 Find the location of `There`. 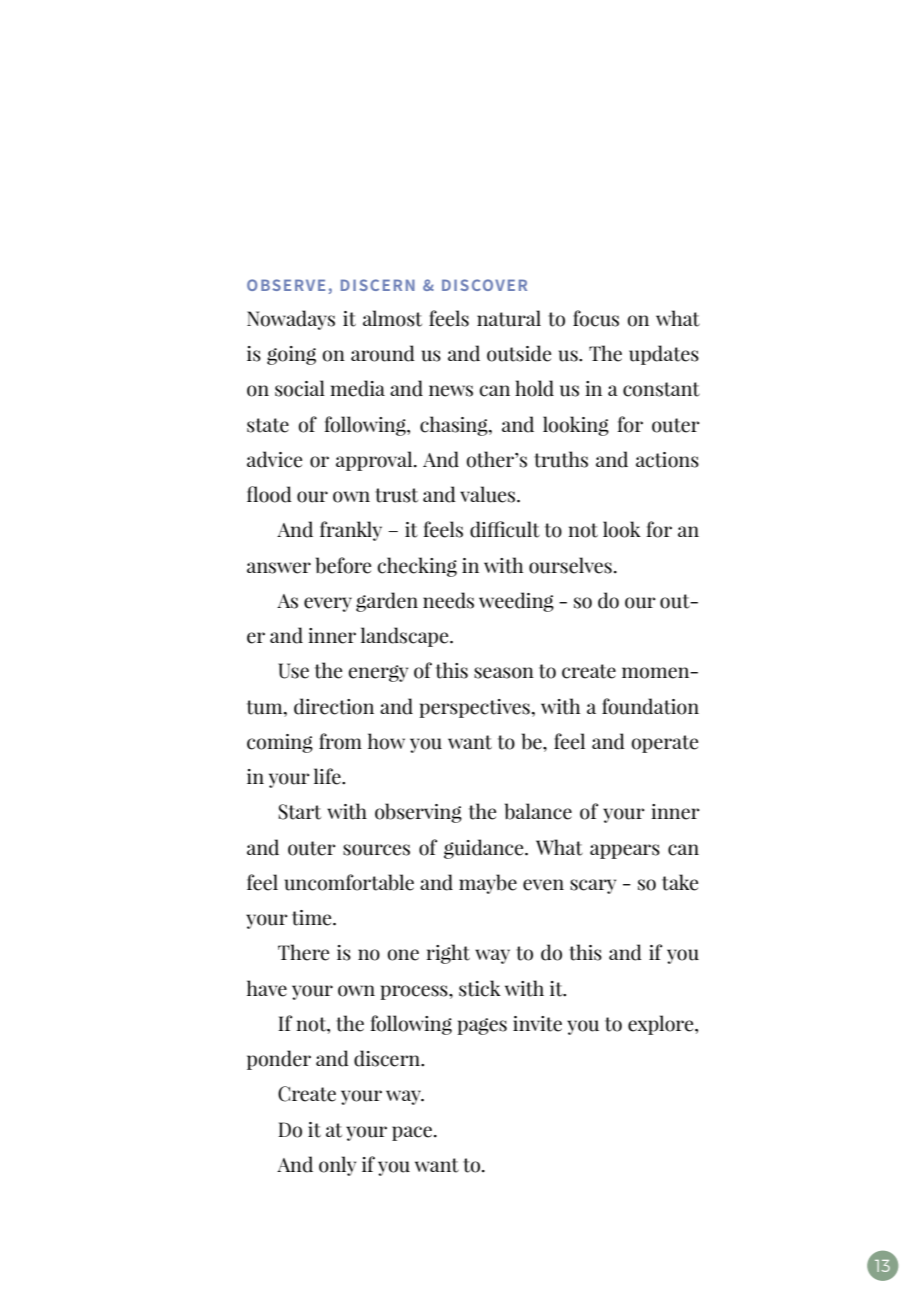

There is located at coordinates (303, 952).
